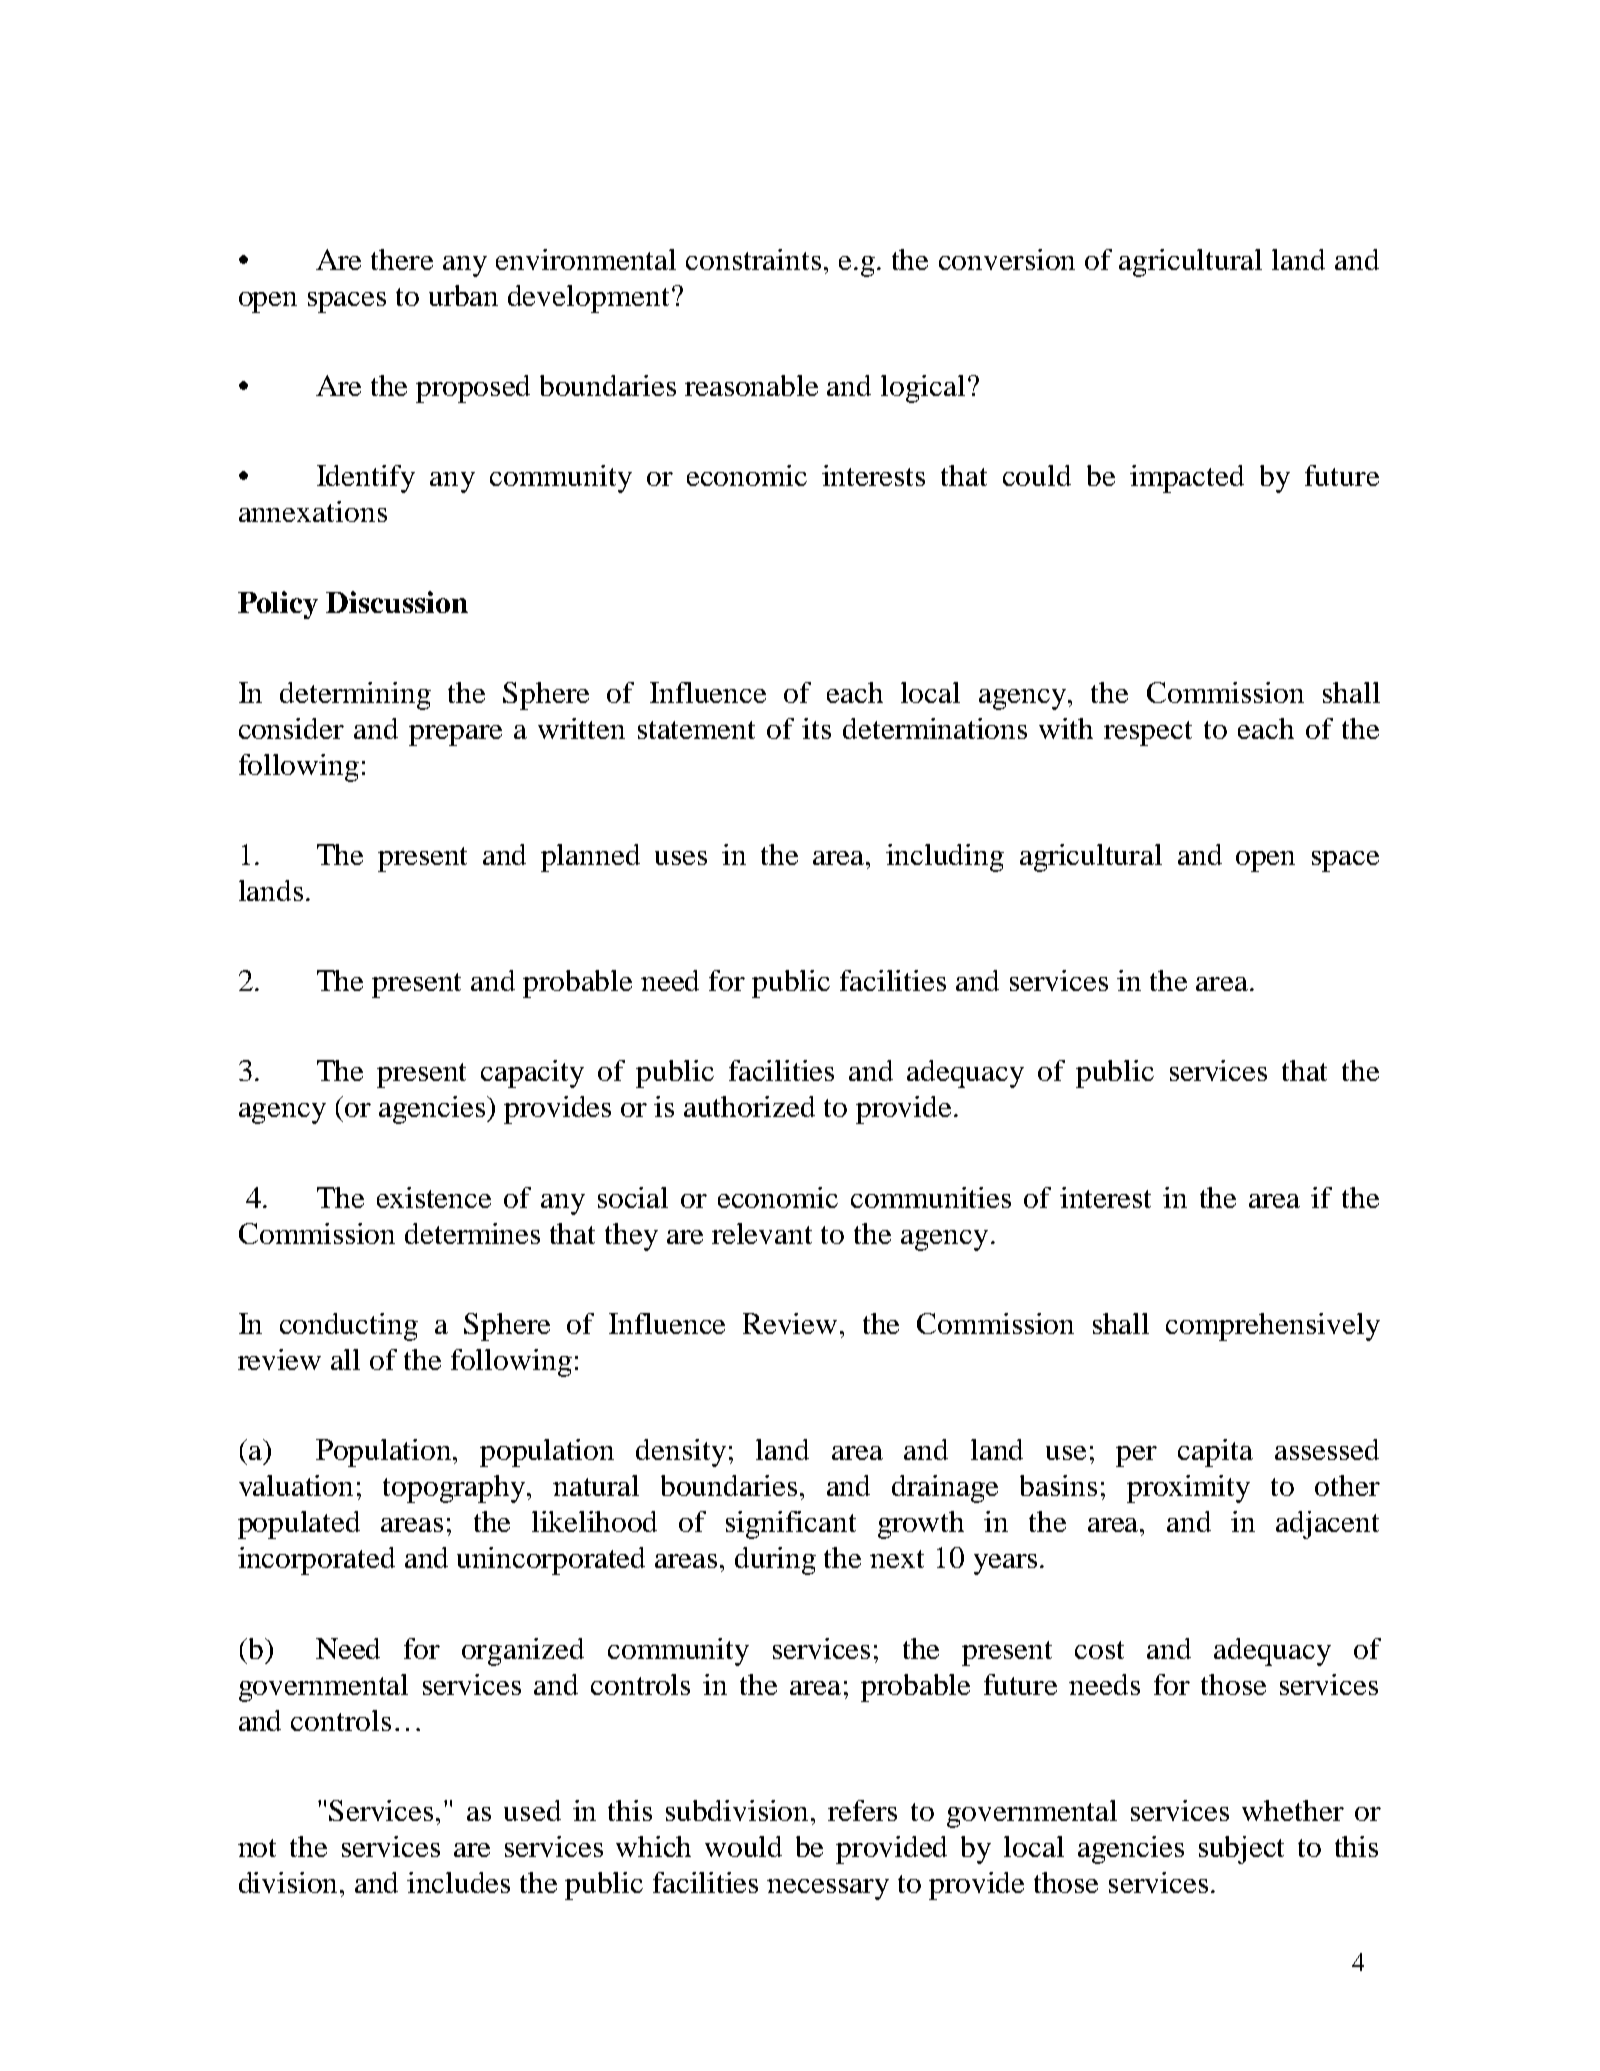 This document has width=1600, height=2071. What do you see at coordinates (1007, 259) in the document?
I see `conversion` at bounding box center [1007, 259].
